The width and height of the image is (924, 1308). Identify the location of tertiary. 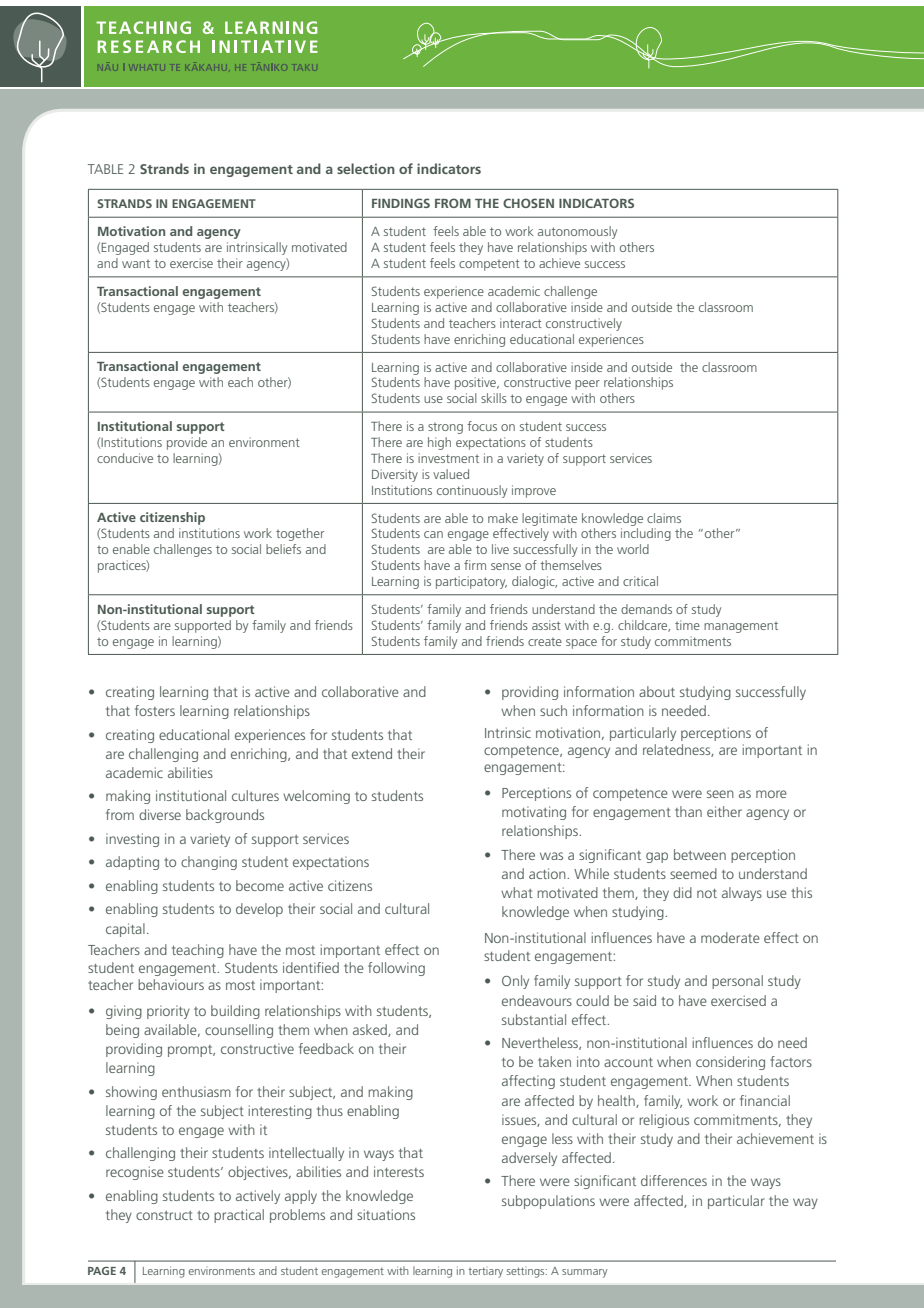
(485, 1272).
